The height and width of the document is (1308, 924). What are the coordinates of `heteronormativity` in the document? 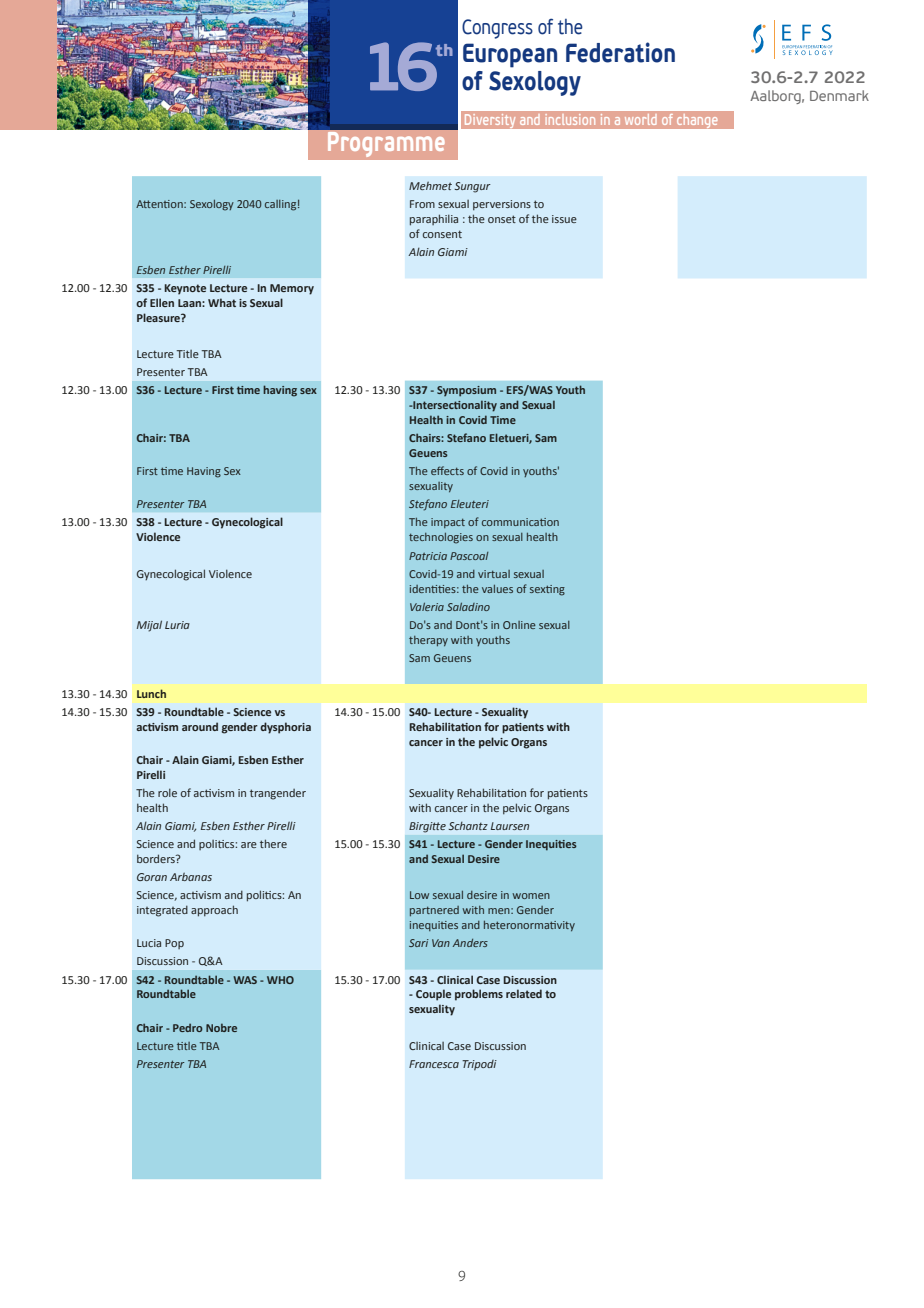 It's located at (529, 926).
